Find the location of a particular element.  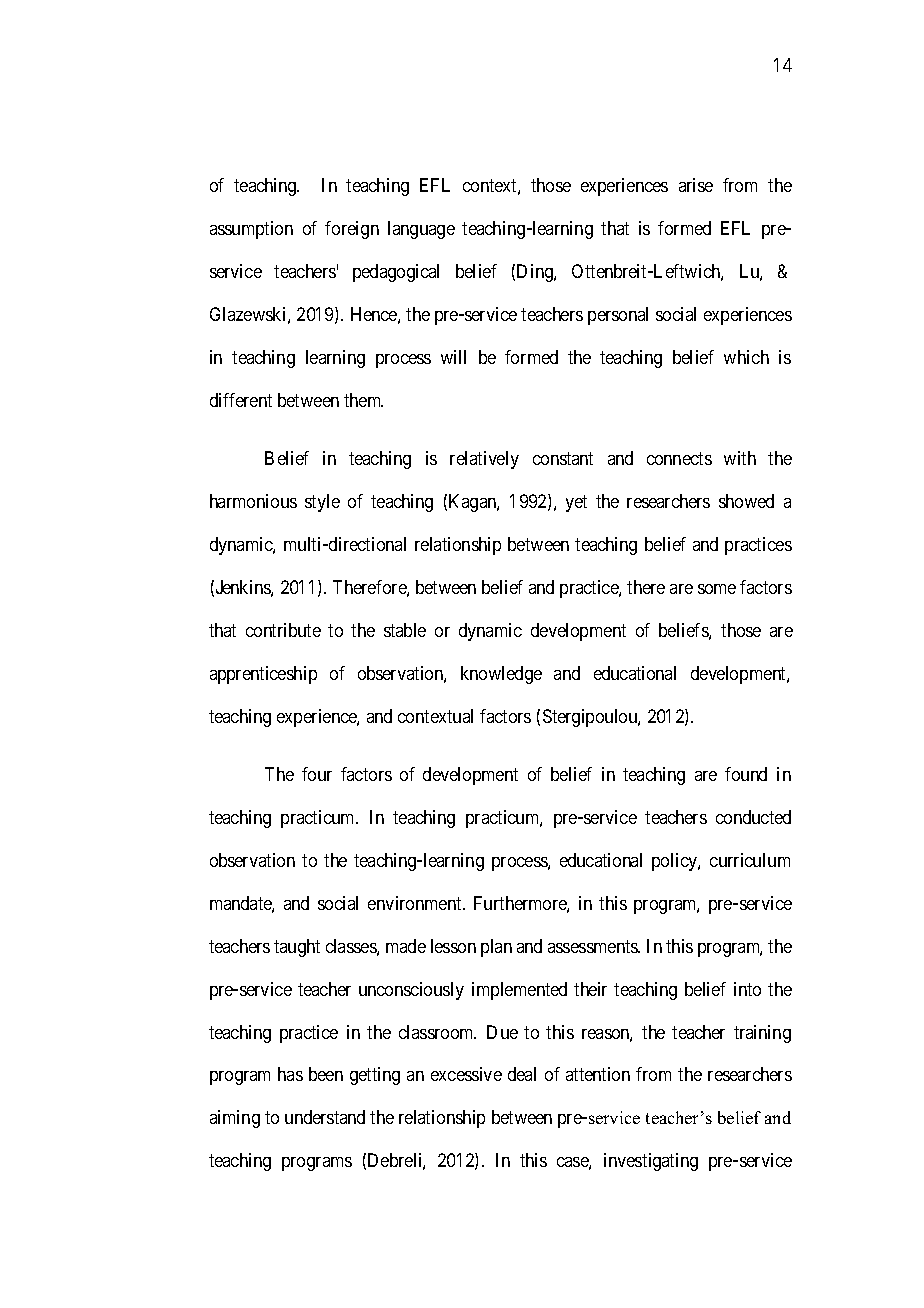

deal is located at coordinates (522, 1074).
